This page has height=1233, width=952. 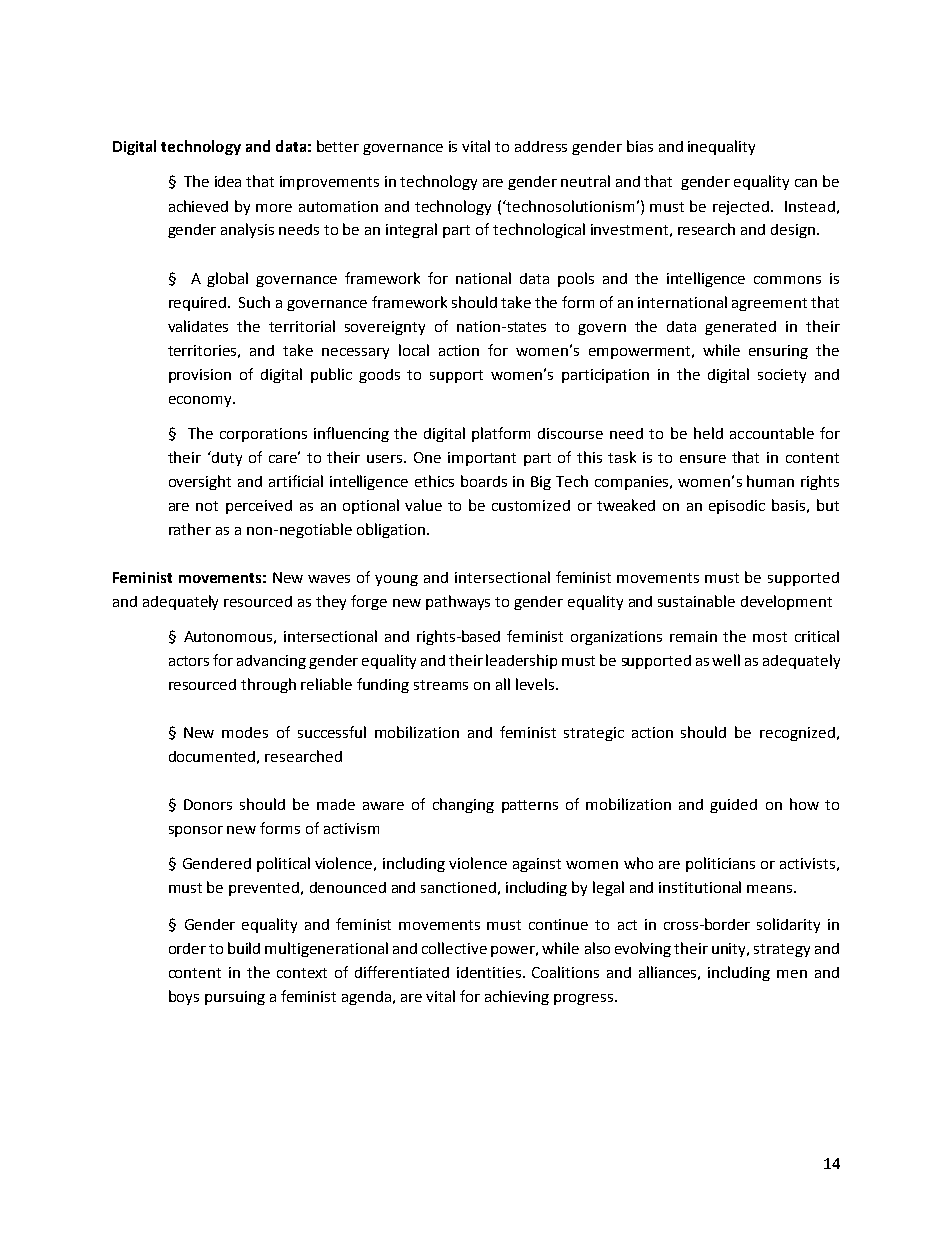 What do you see at coordinates (329, 579) in the page?
I see `waves` at bounding box center [329, 579].
